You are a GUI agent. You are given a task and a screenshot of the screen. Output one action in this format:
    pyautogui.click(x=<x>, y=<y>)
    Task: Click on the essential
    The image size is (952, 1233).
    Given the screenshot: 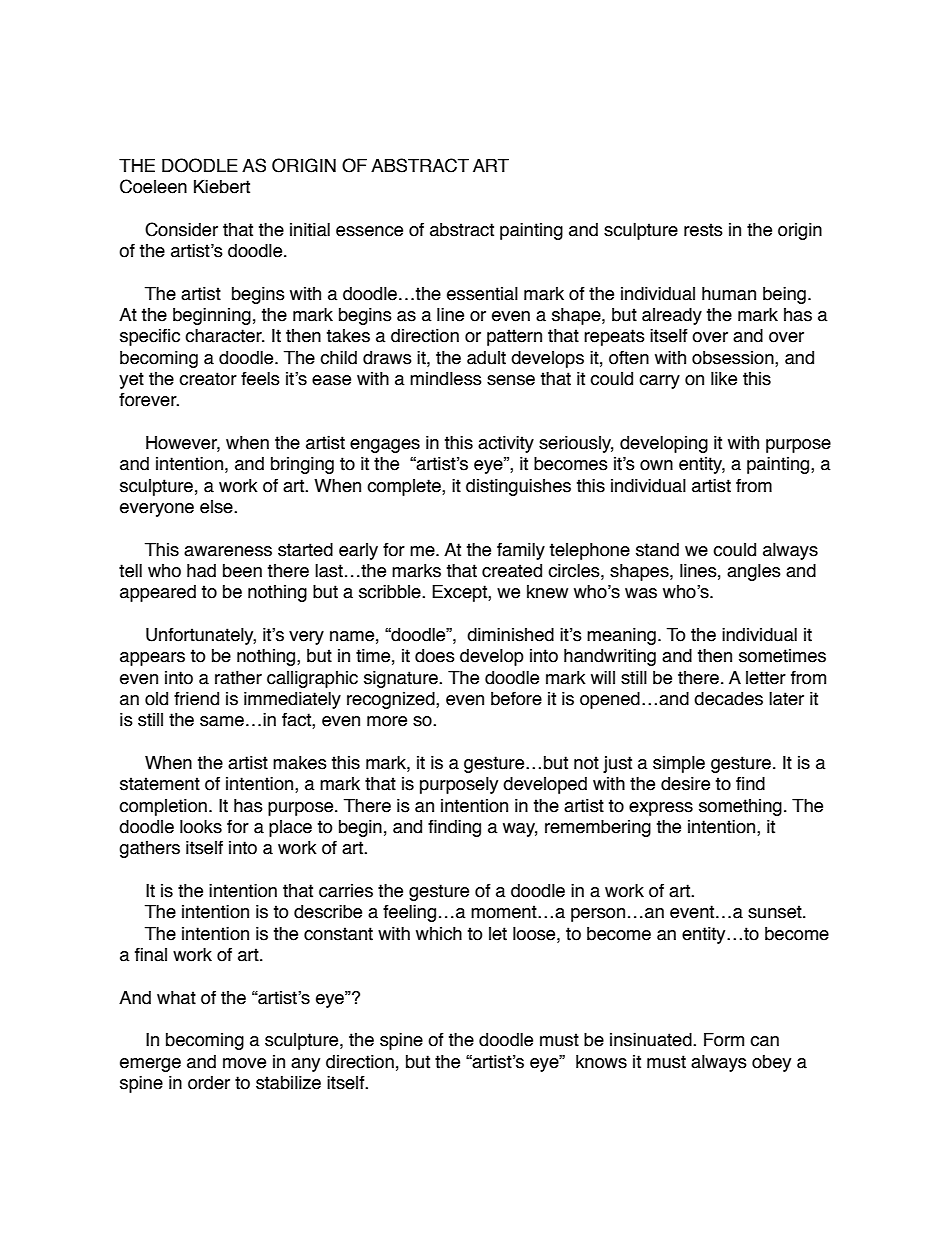 What is the action you would take?
    pyautogui.click(x=482, y=294)
